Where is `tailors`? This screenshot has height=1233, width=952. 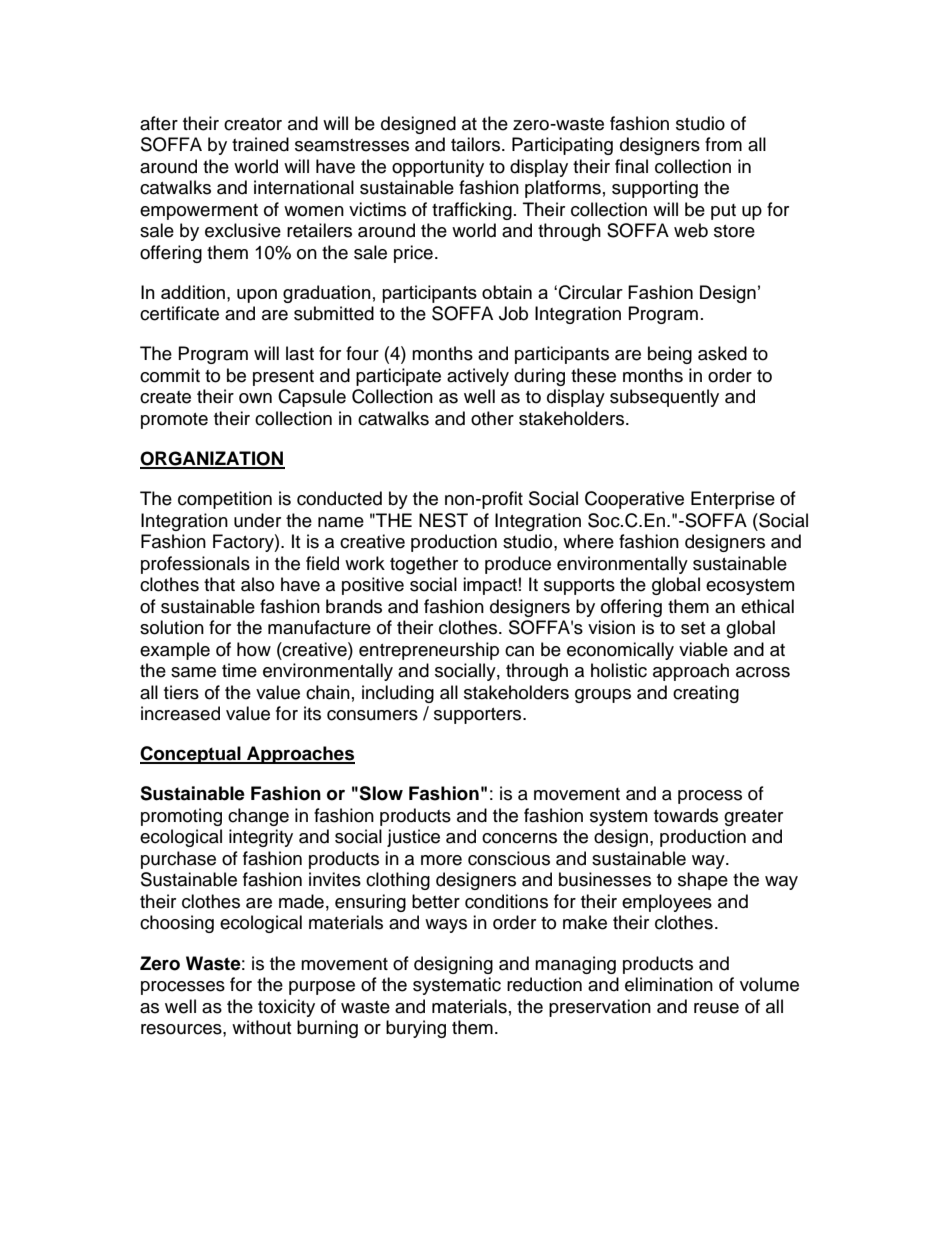
tailors is located at coordinates (477, 144).
